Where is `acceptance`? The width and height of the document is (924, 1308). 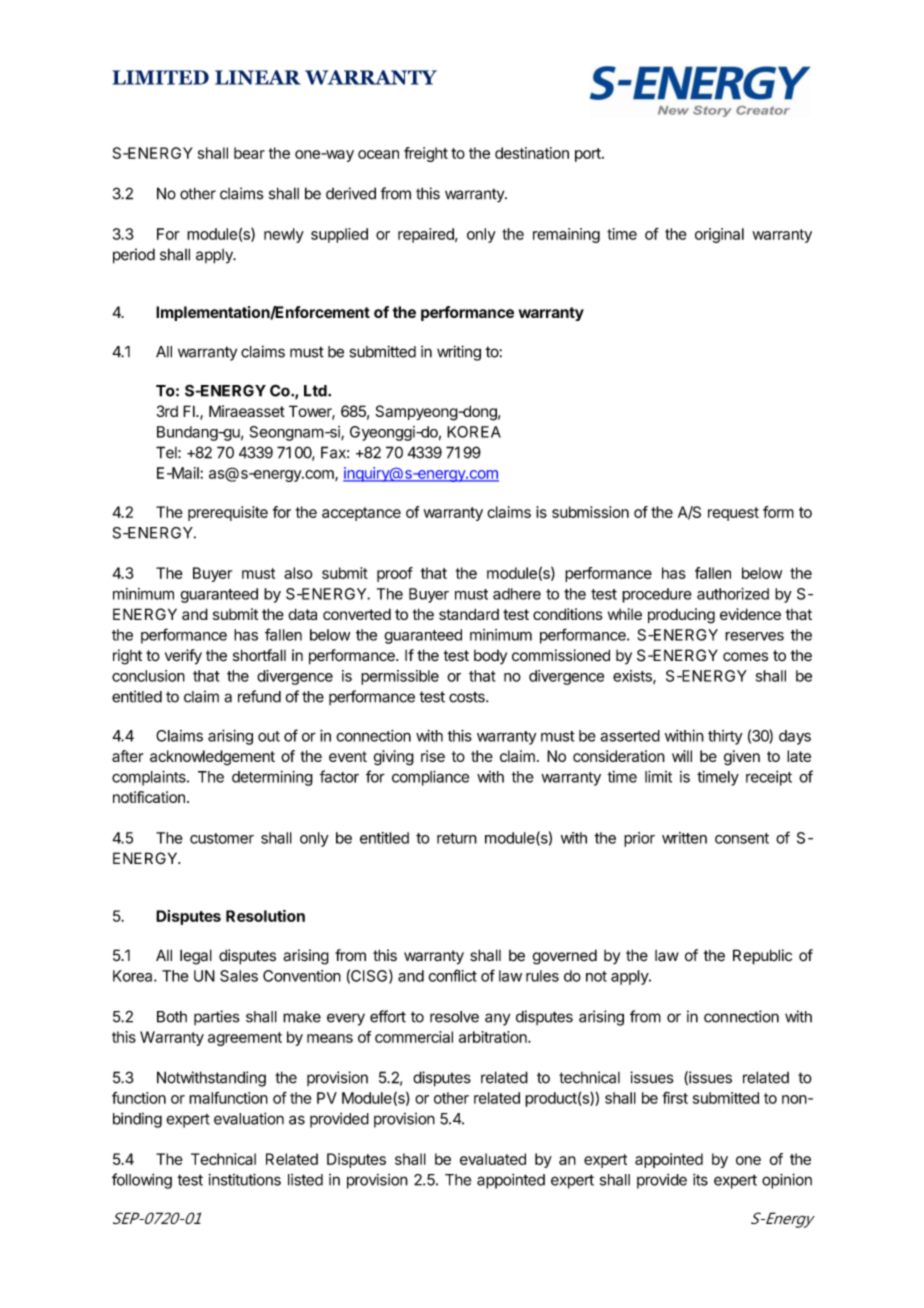
acceptance is located at coordinates (361, 514).
